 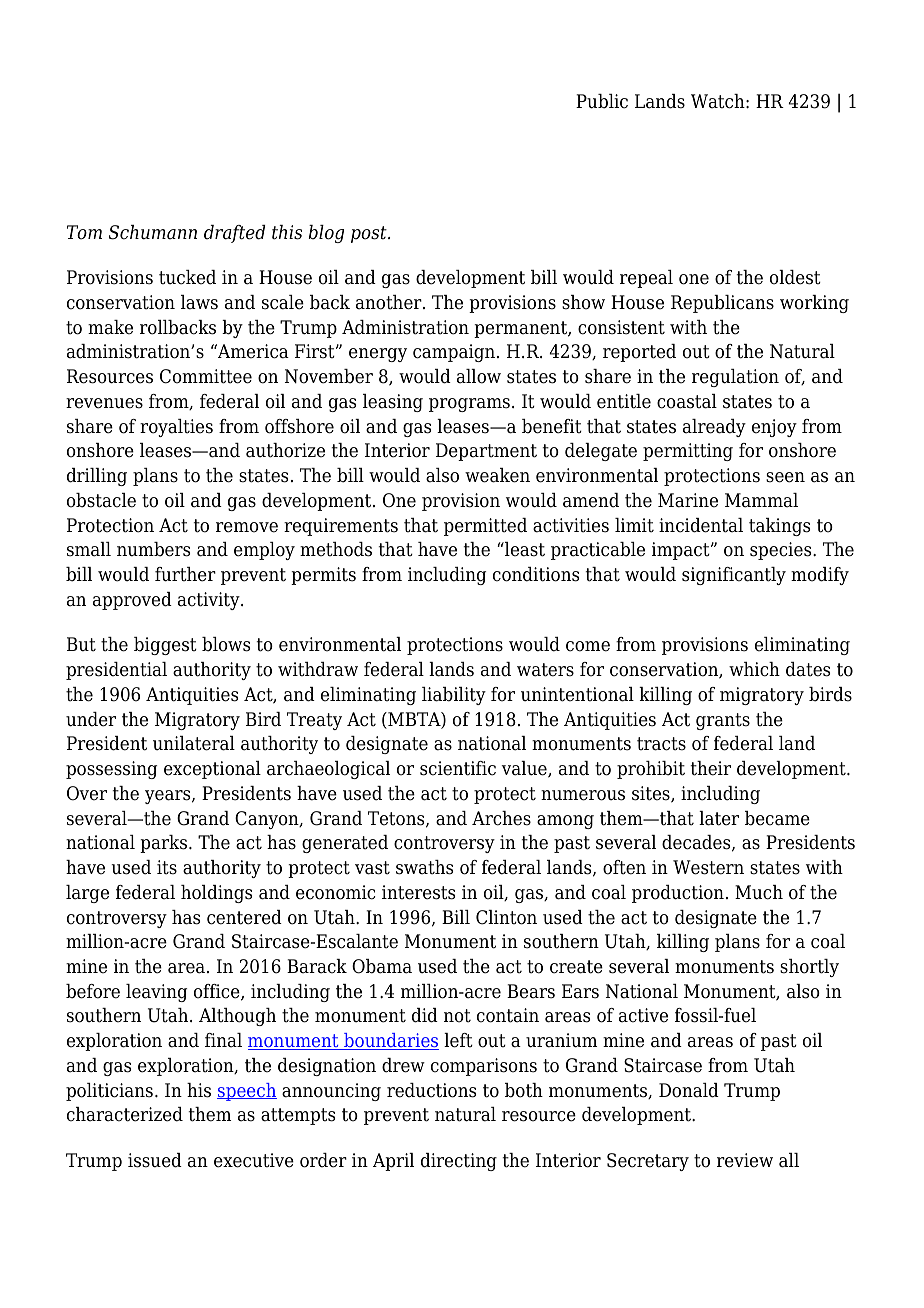 What do you see at coordinates (536, 574) in the screenshot?
I see `conditions` at bounding box center [536, 574].
